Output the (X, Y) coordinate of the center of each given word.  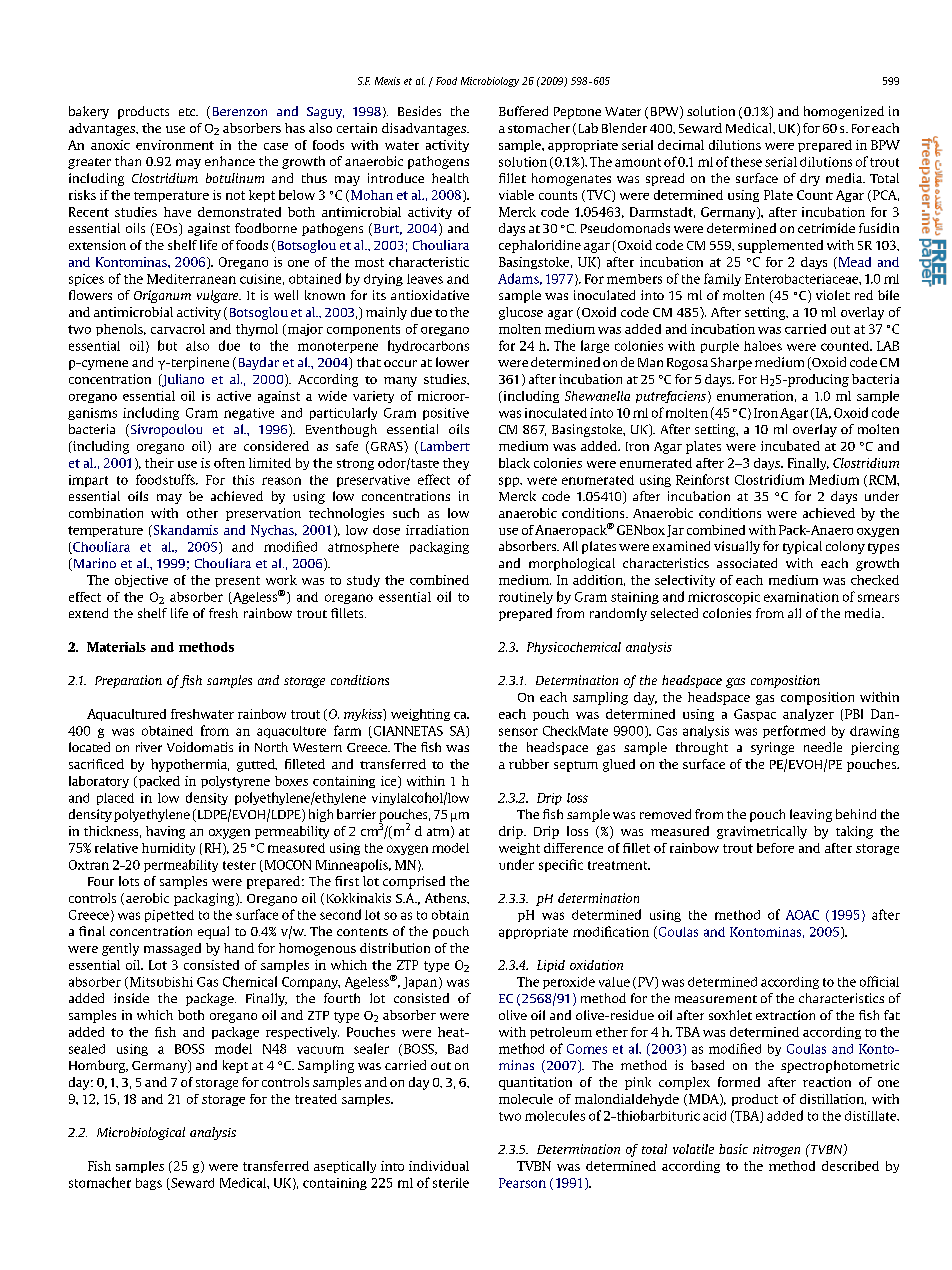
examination (801, 597)
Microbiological (141, 1133)
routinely (526, 598)
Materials (116, 647)
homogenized (844, 112)
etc (188, 112)
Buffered (523, 111)
